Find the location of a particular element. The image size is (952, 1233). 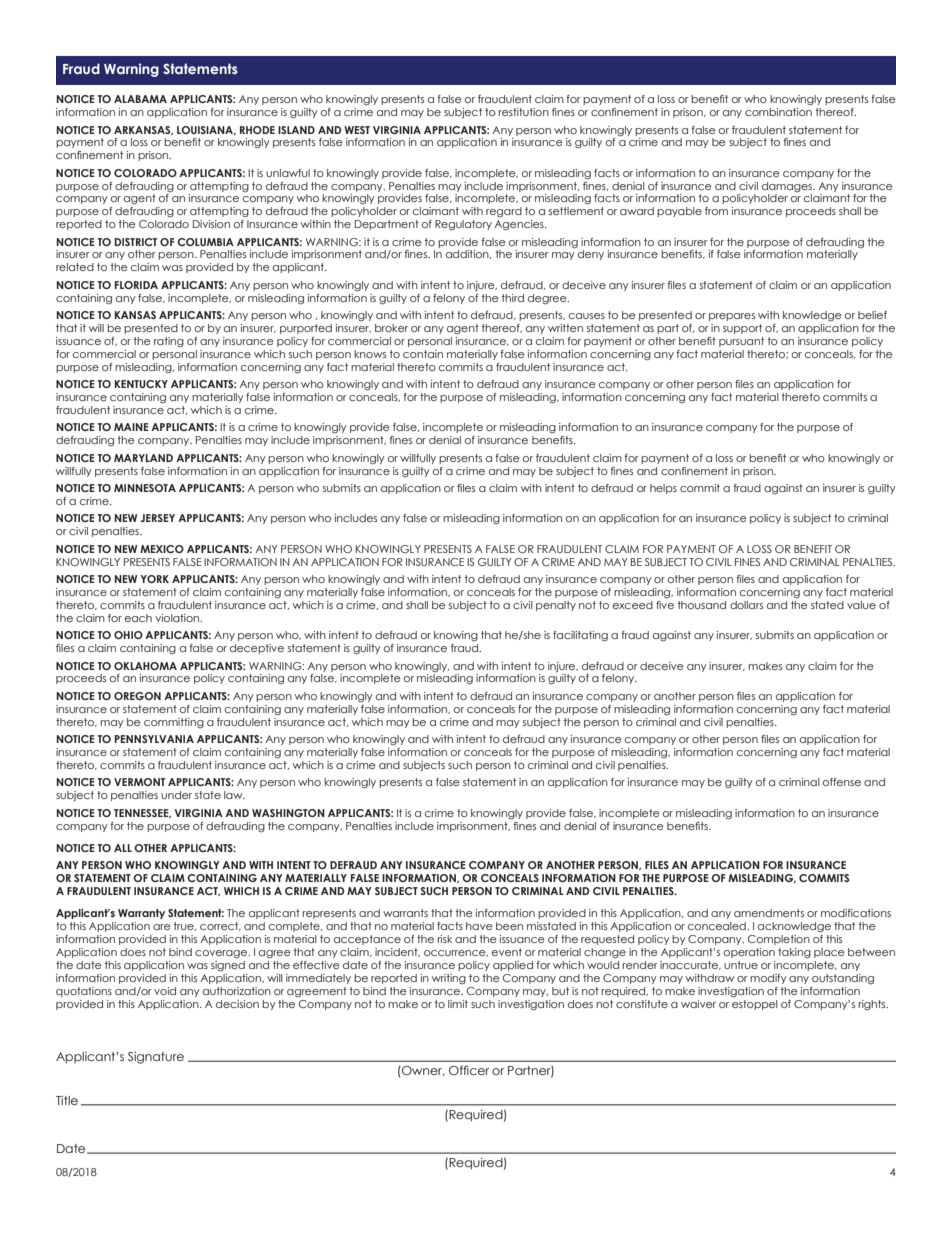

under is located at coordinates (176, 795).
